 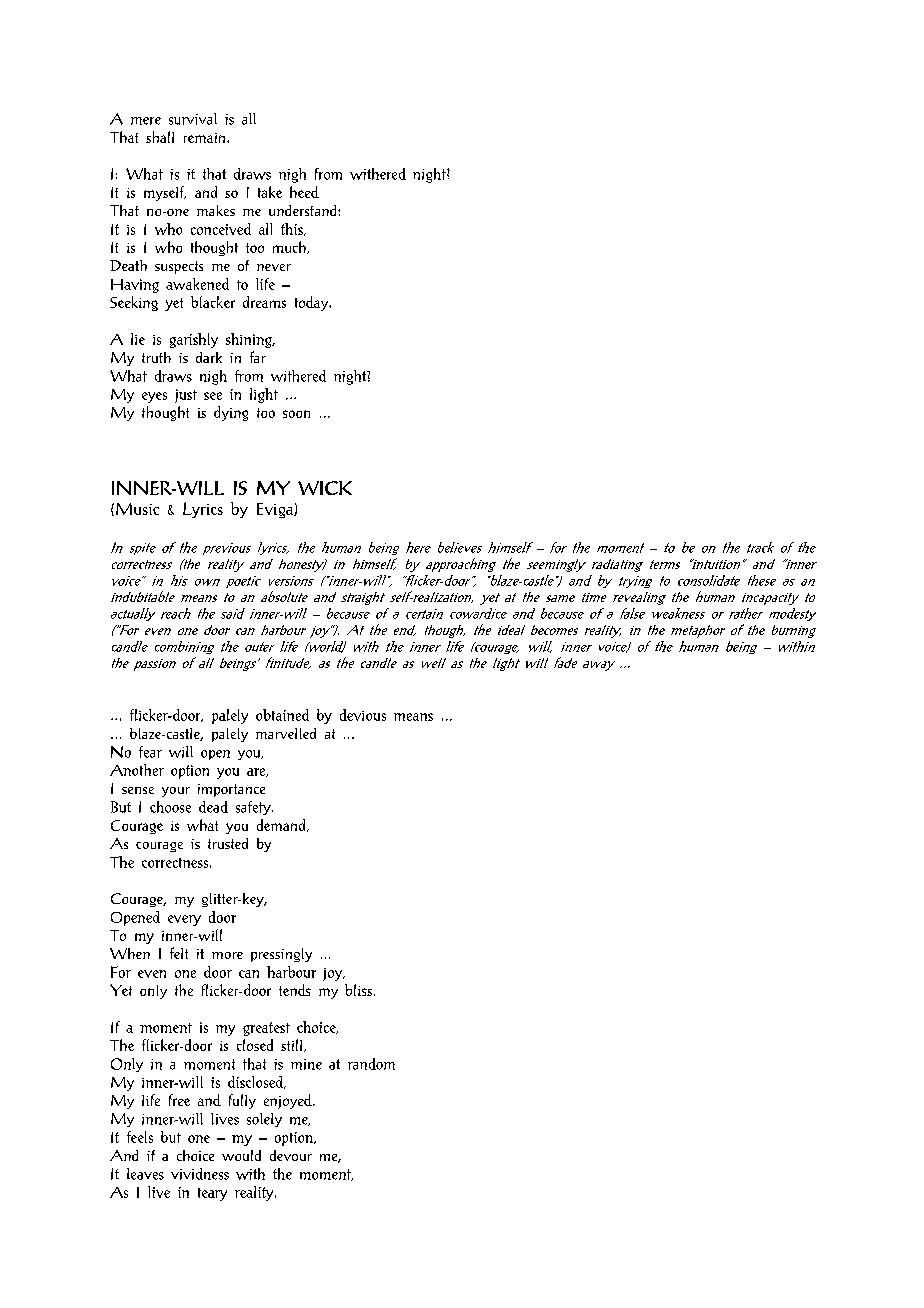 I want to click on soon, so click(x=296, y=414).
